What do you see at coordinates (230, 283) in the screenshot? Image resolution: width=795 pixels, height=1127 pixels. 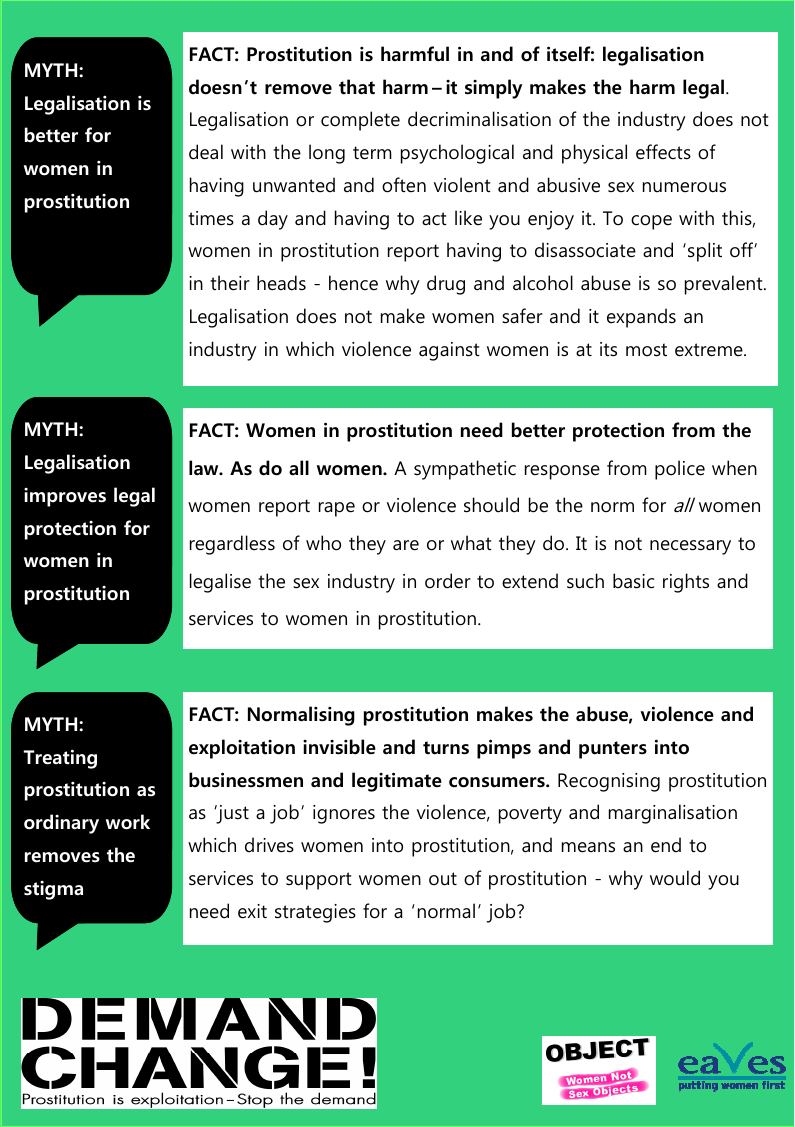 I see `their` at bounding box center [230, 283].
